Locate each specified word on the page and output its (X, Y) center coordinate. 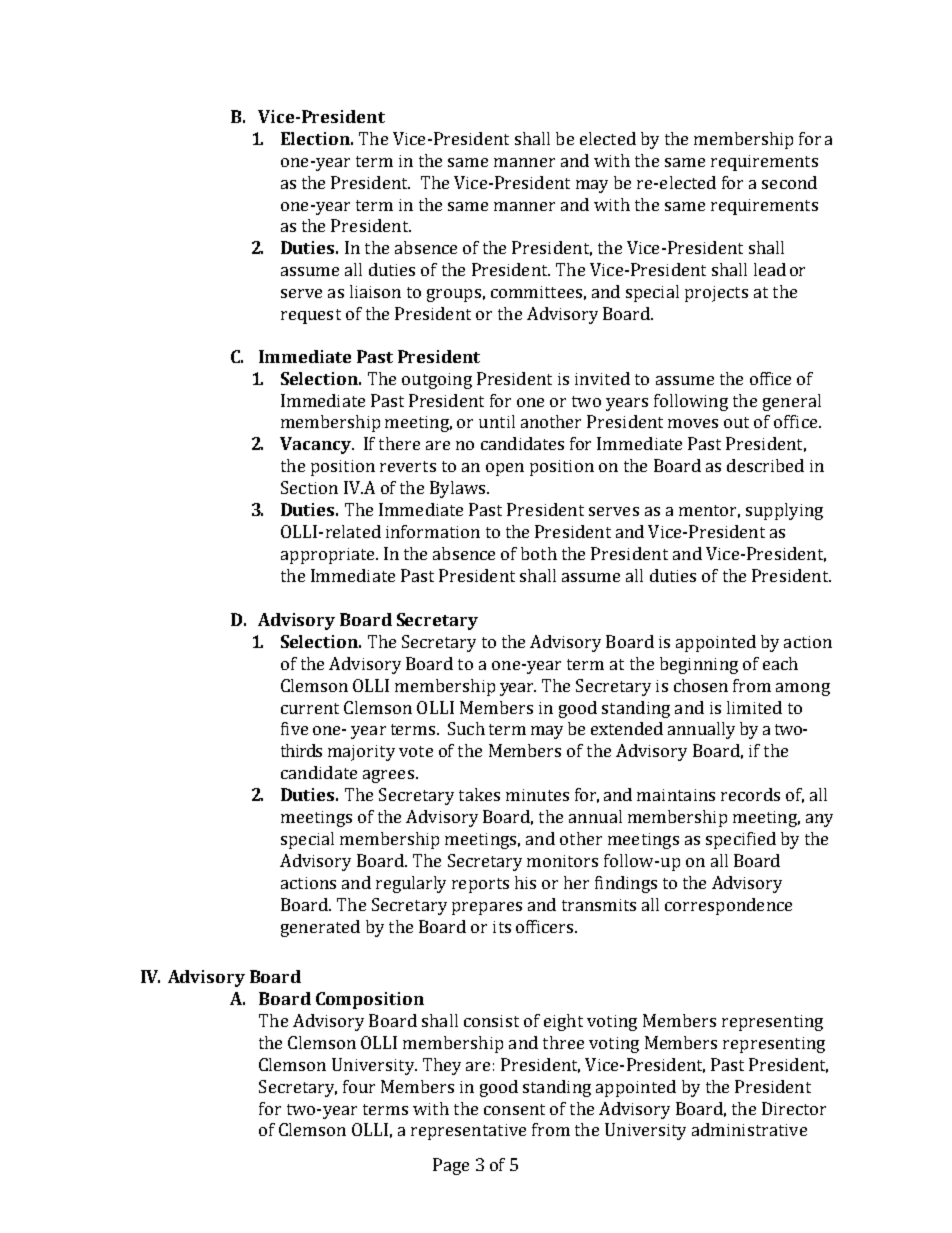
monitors (562, 861)
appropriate (329, 556)
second (789, 182)
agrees (388, 776)
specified (741, 840)
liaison (375, 291)
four (359, 1086)
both (539, 553)
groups (454, 295)
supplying (784, 511)
